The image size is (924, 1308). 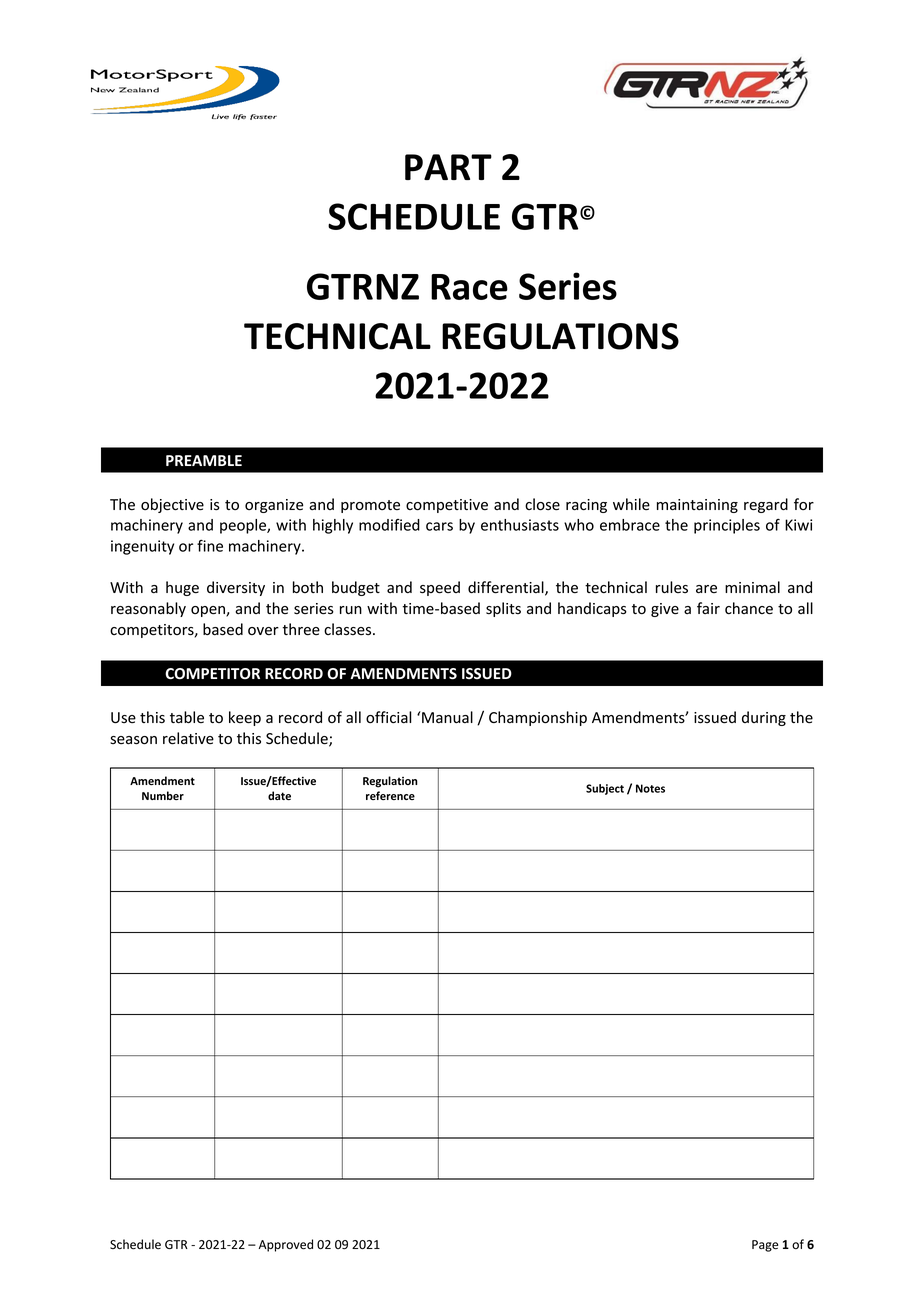 I want to click on Approved, so click(x=286, y=1245).
